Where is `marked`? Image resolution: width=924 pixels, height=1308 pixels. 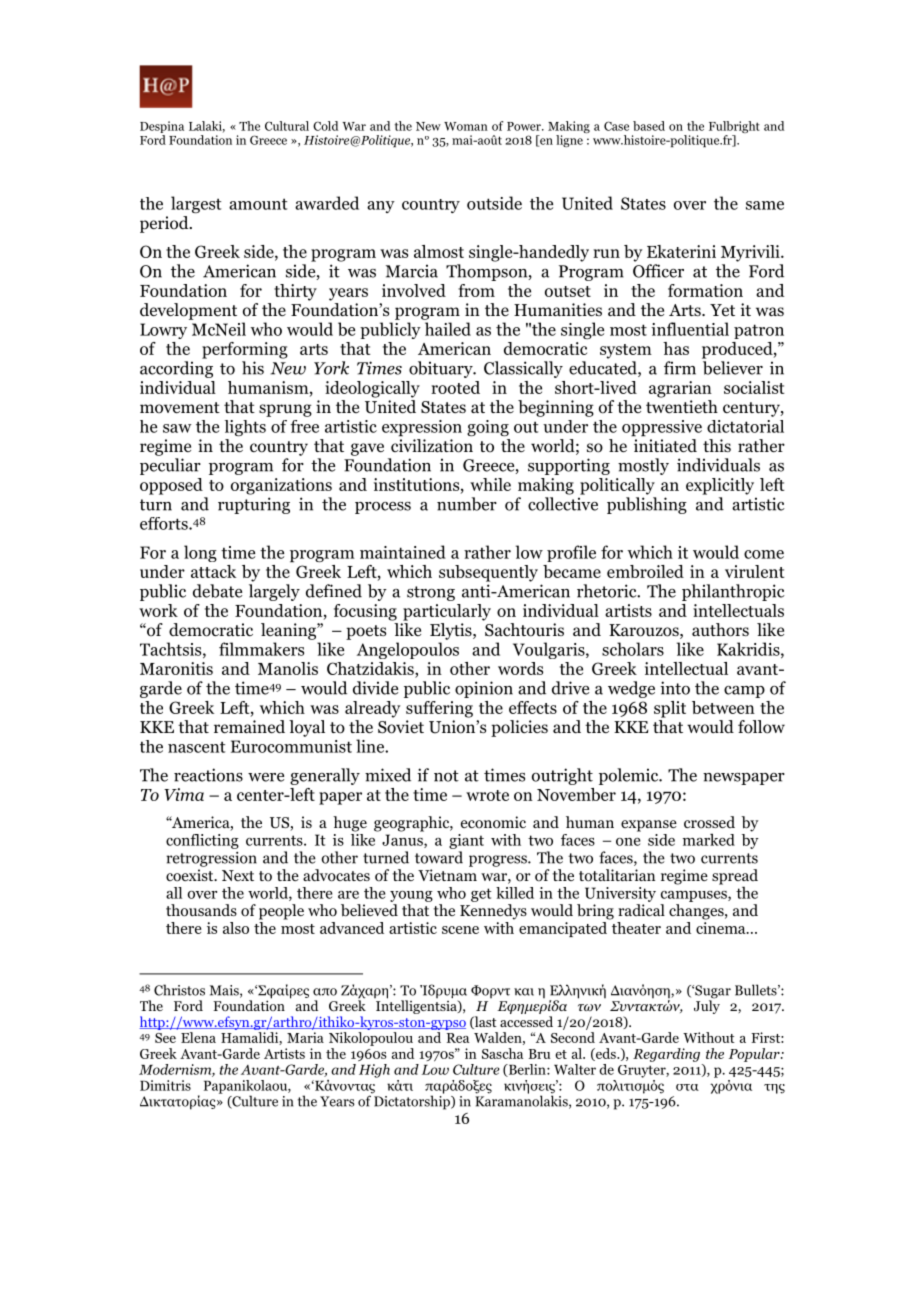 marked is located at coordinates (709, 839).
